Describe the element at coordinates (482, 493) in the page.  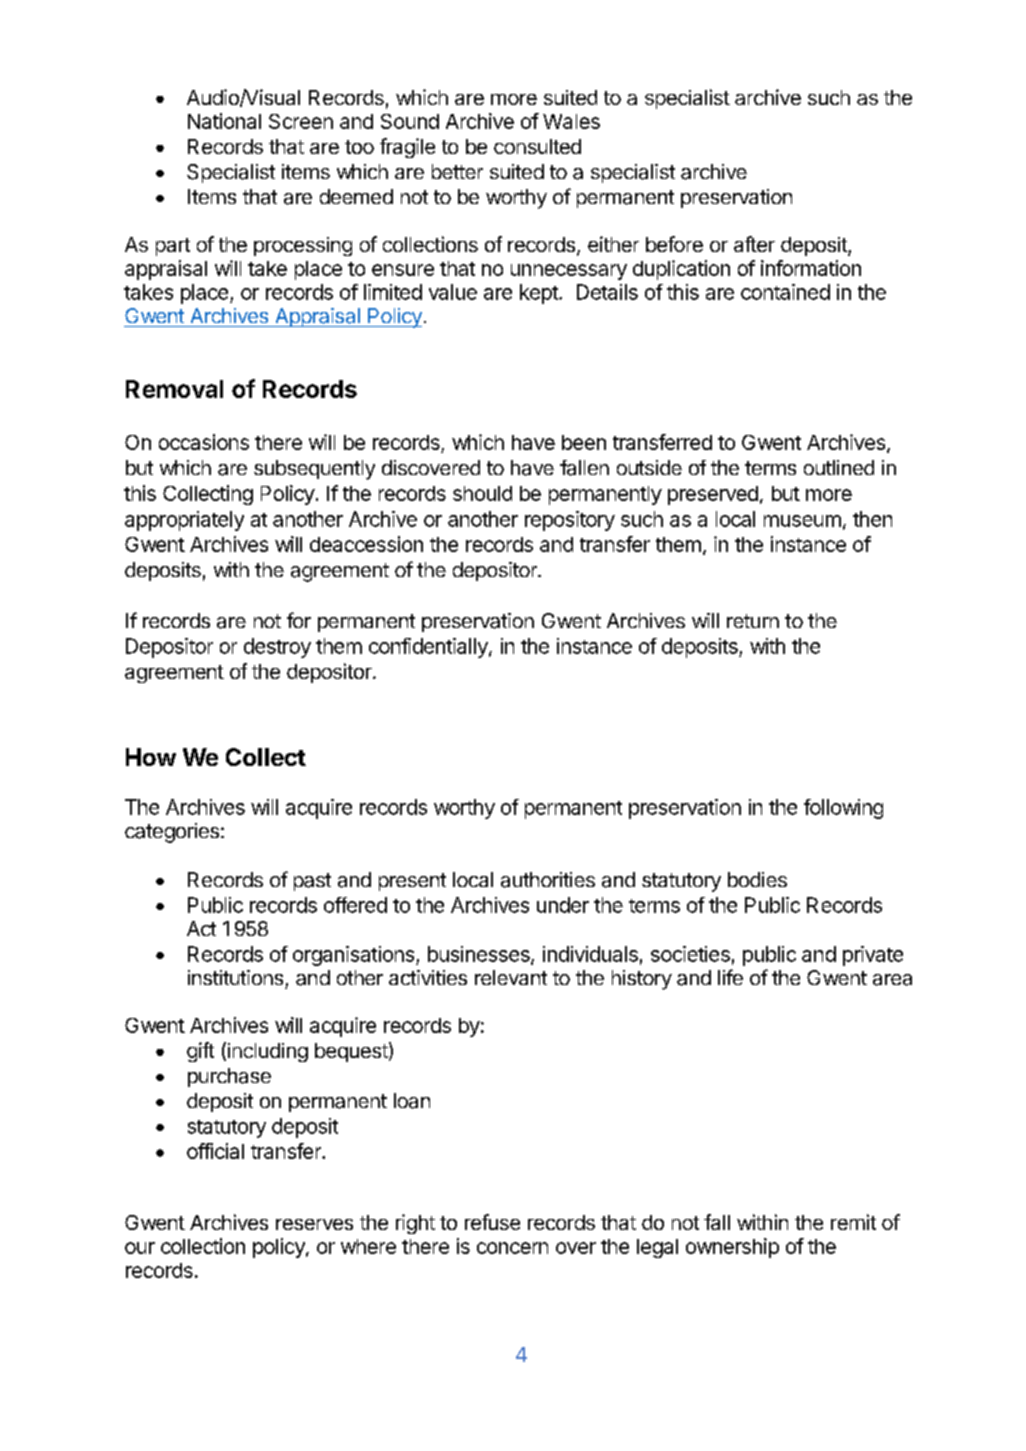
I see `should` at that location.
